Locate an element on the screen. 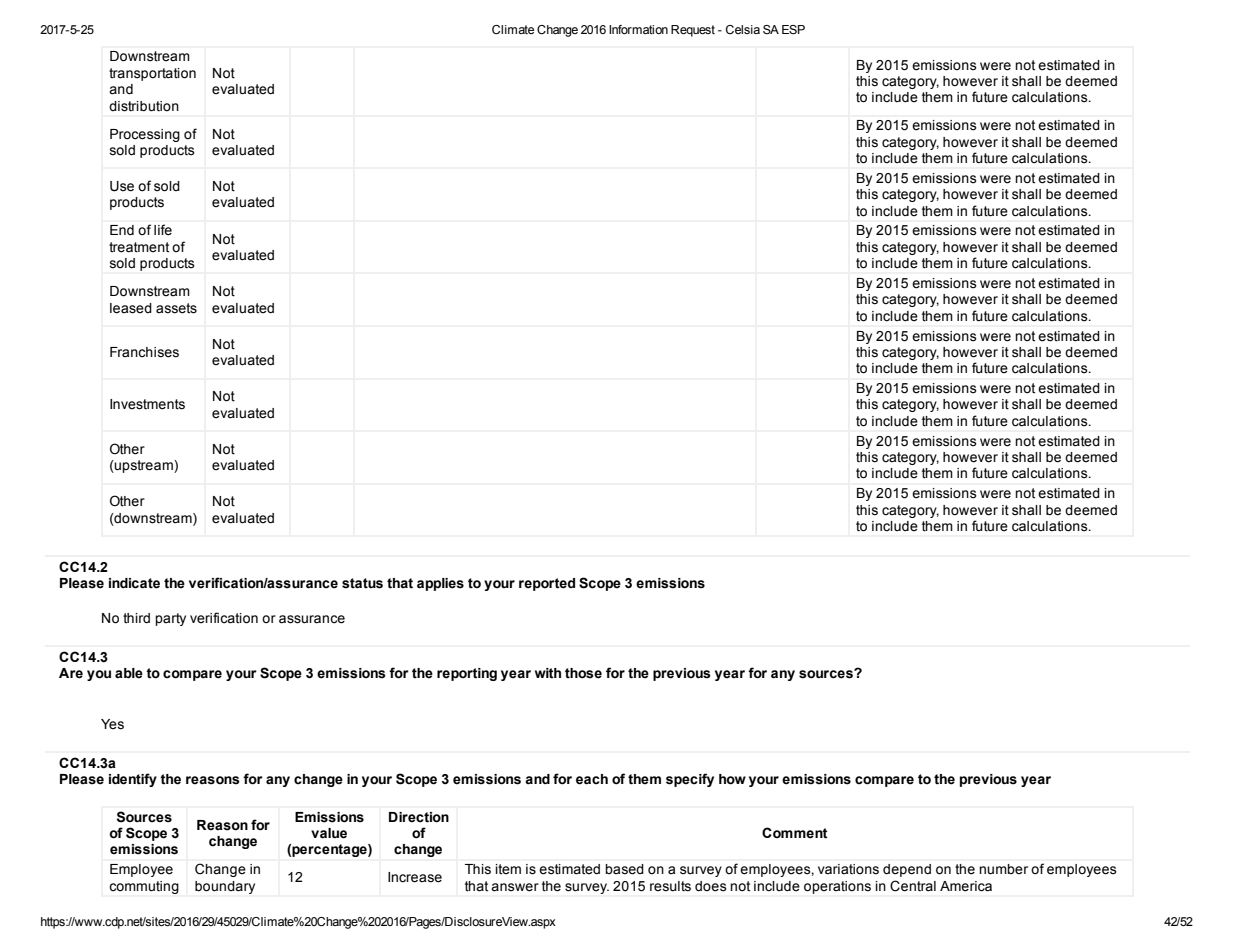  with is located at coordinates (548, 673).
